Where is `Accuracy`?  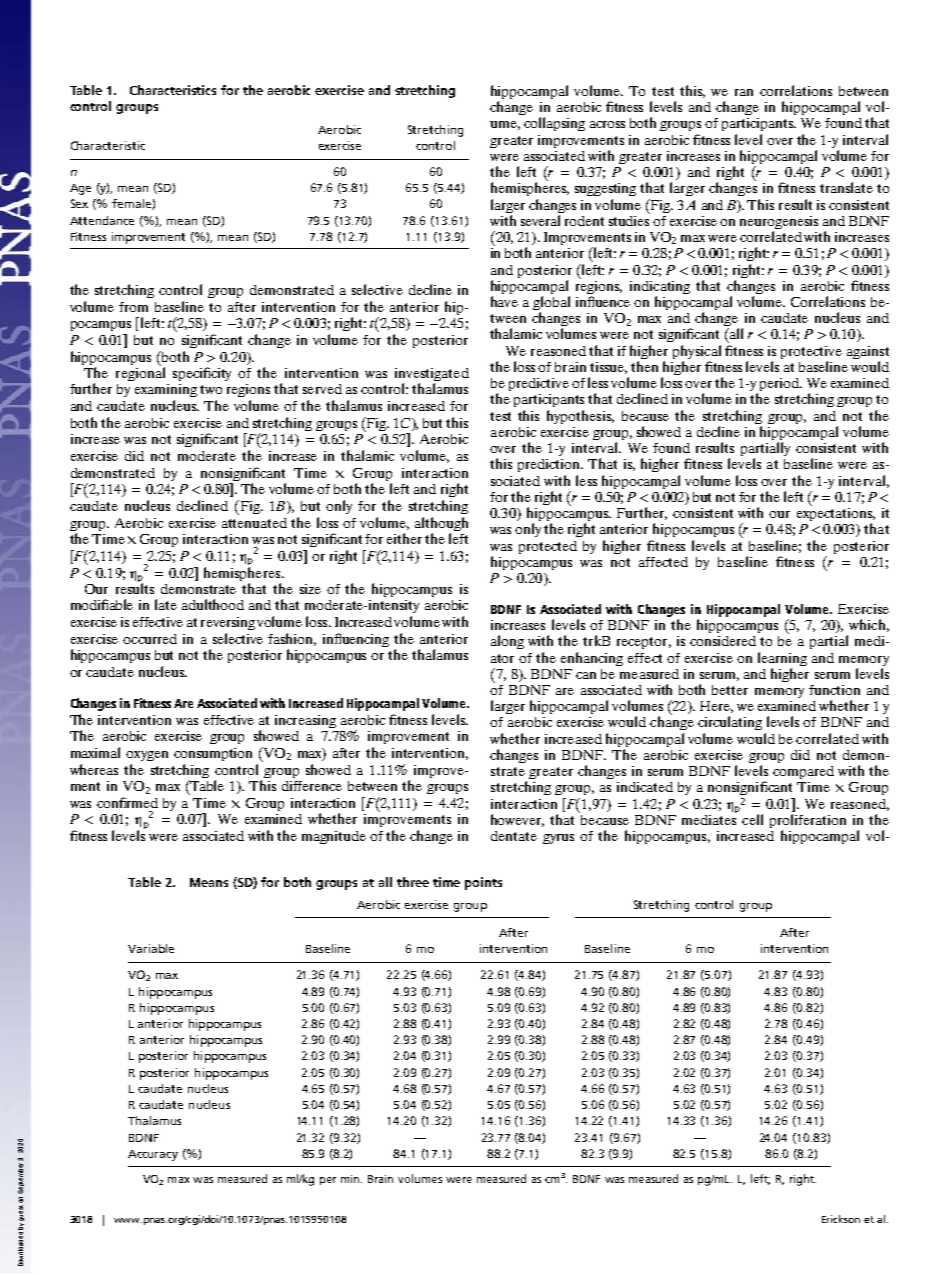
Accuracy is located at coordinates (153, 1155).
